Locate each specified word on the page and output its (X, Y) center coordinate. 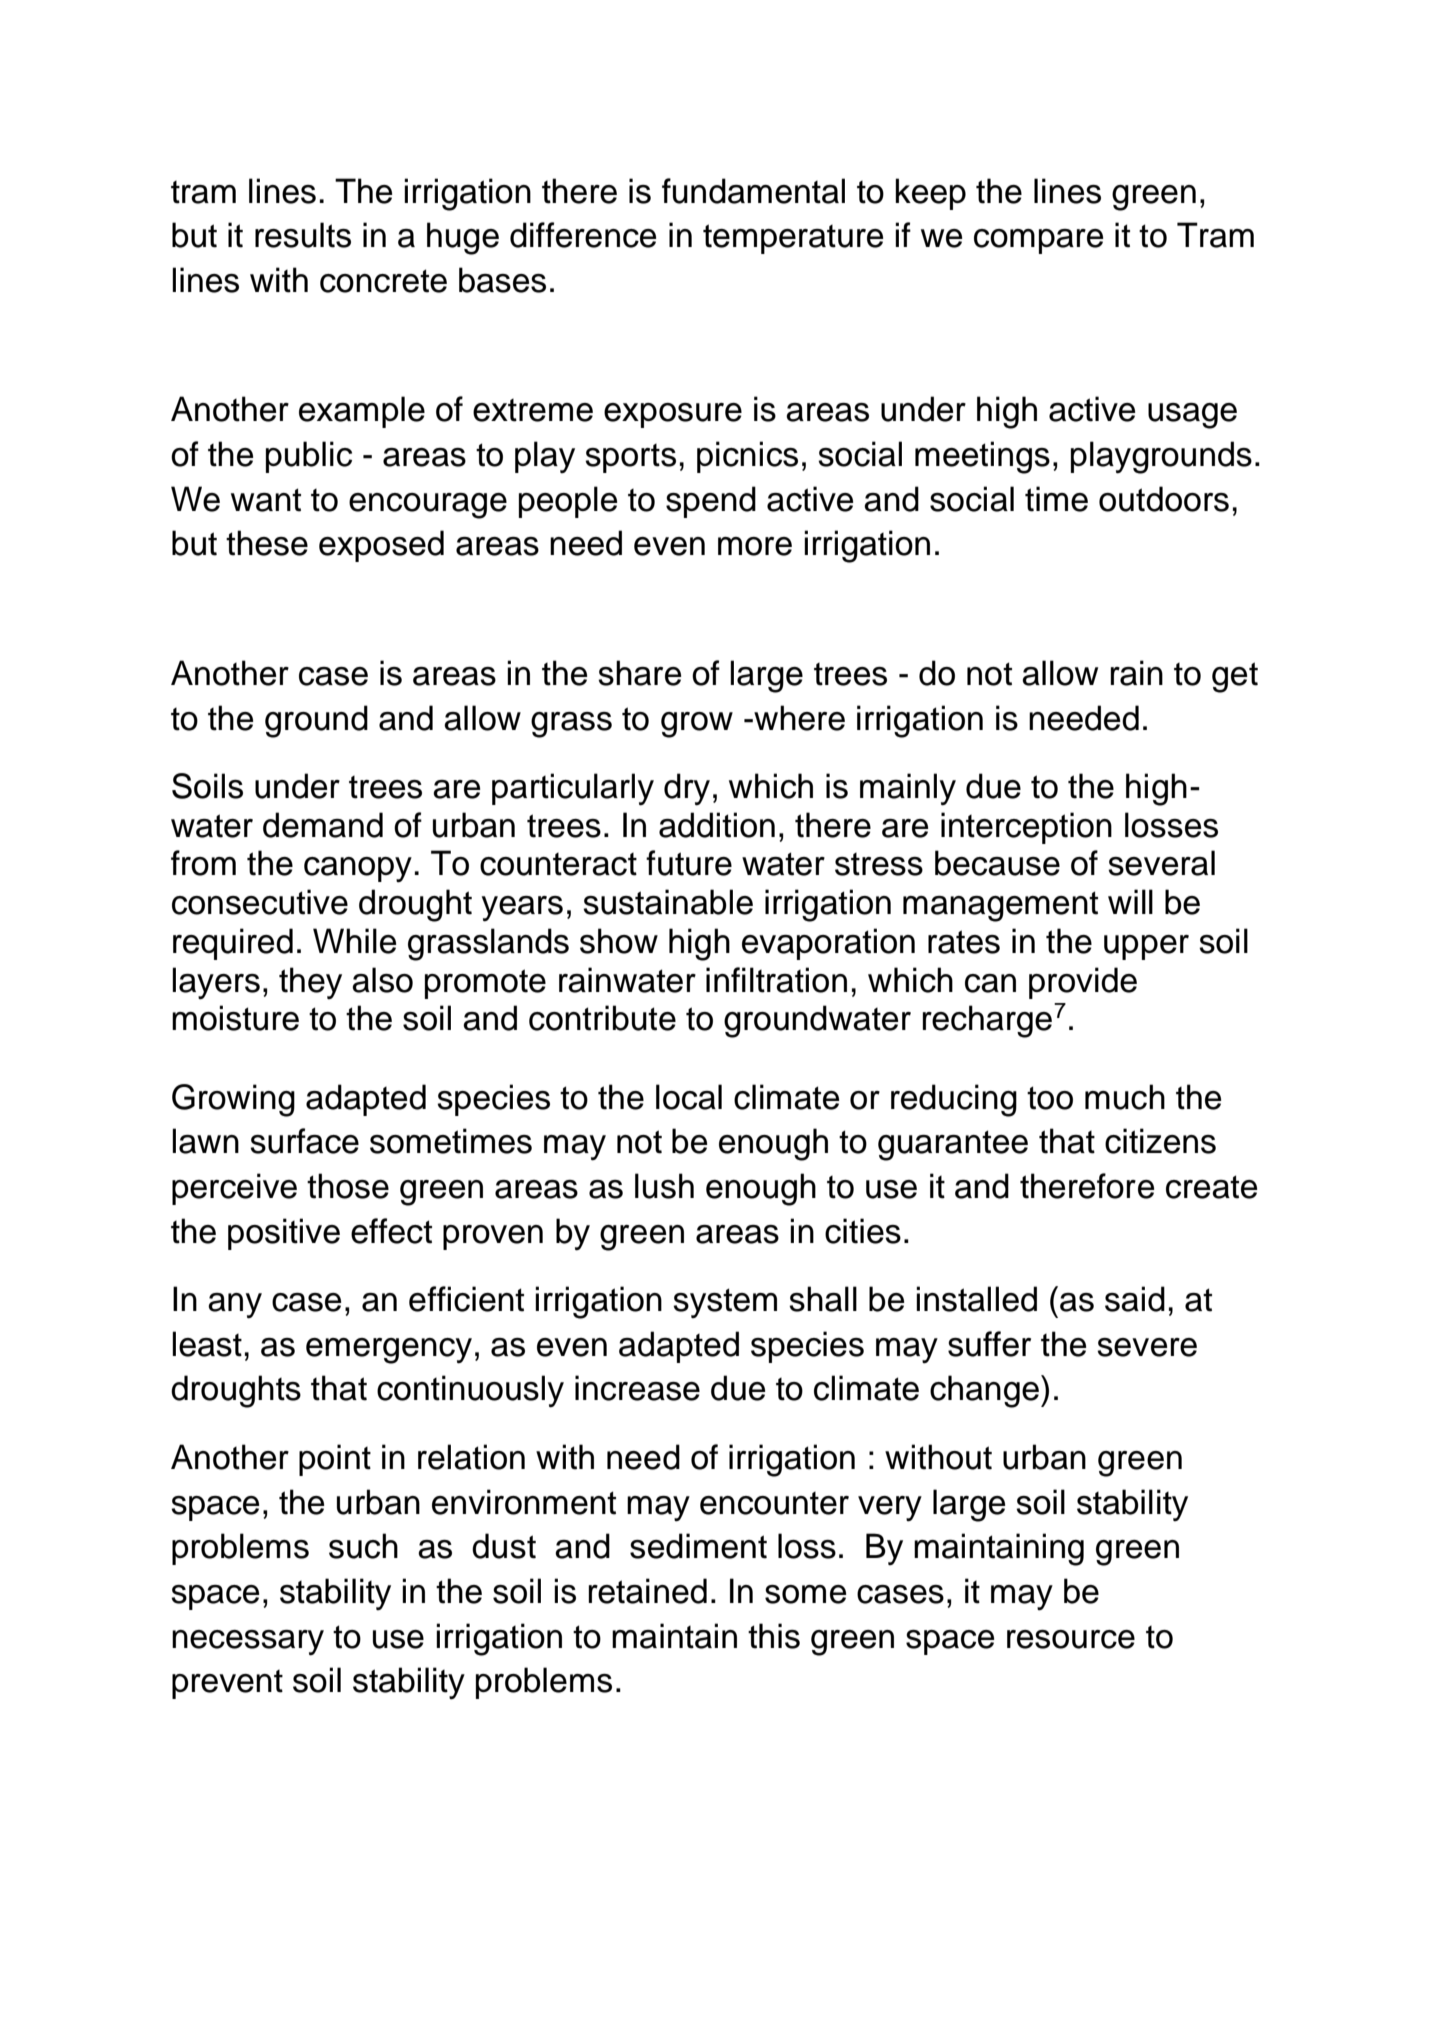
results (303, 235)
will (1130, 901)
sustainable (668, 902)
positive (284, 1234)
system (725, 1303)
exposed (381, 546)
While (355, 941)
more (755, 546)
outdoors (1164, 499)
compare (1039, 241)
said (1135, 1299)
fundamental (753, 191)
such (363, 1546)
